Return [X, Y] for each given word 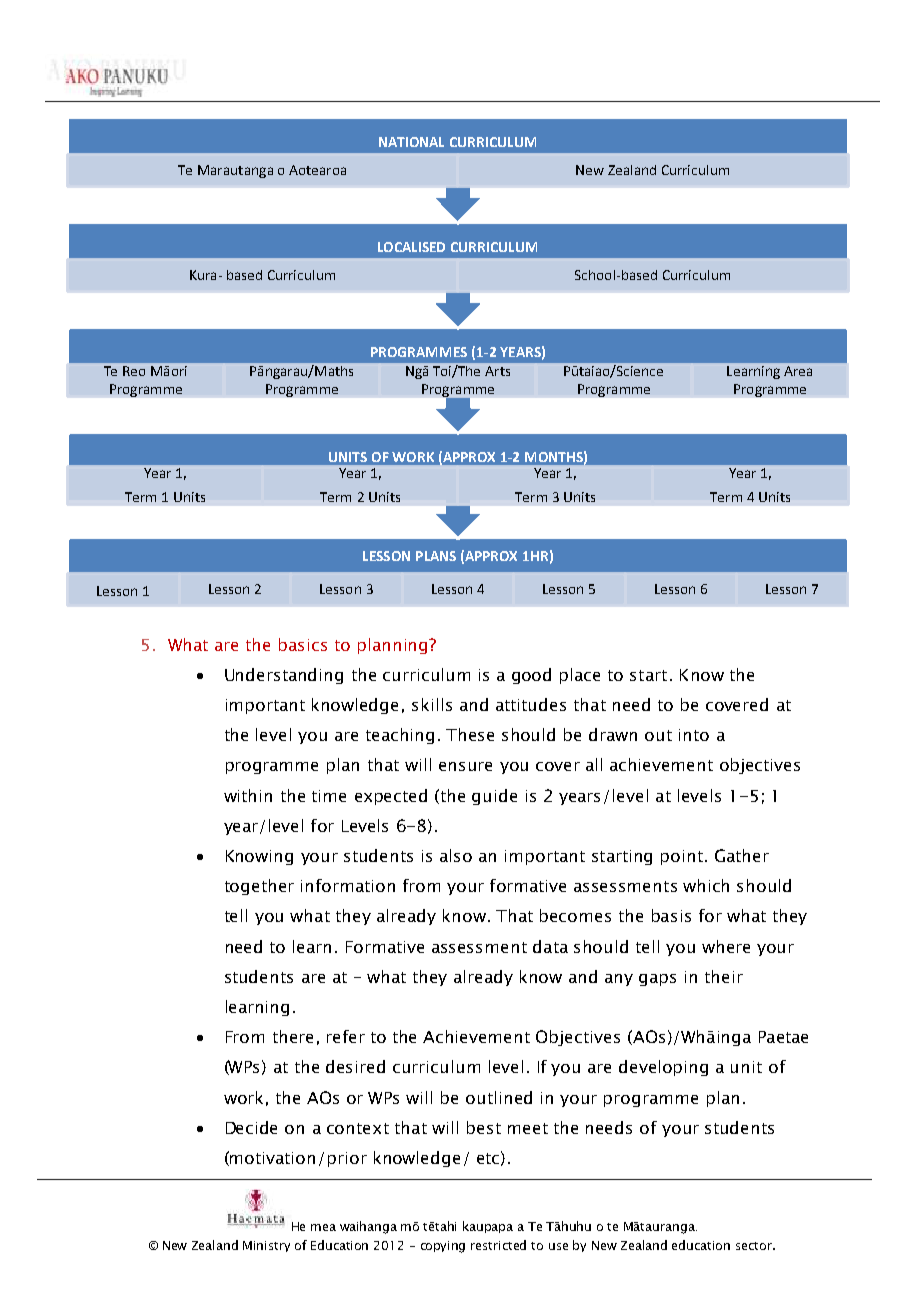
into [694, 735]
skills [432, 704]
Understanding [284, 676]
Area [798, 371]
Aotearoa [317, 170]
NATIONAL [411, 142]
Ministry [266, 1246]
